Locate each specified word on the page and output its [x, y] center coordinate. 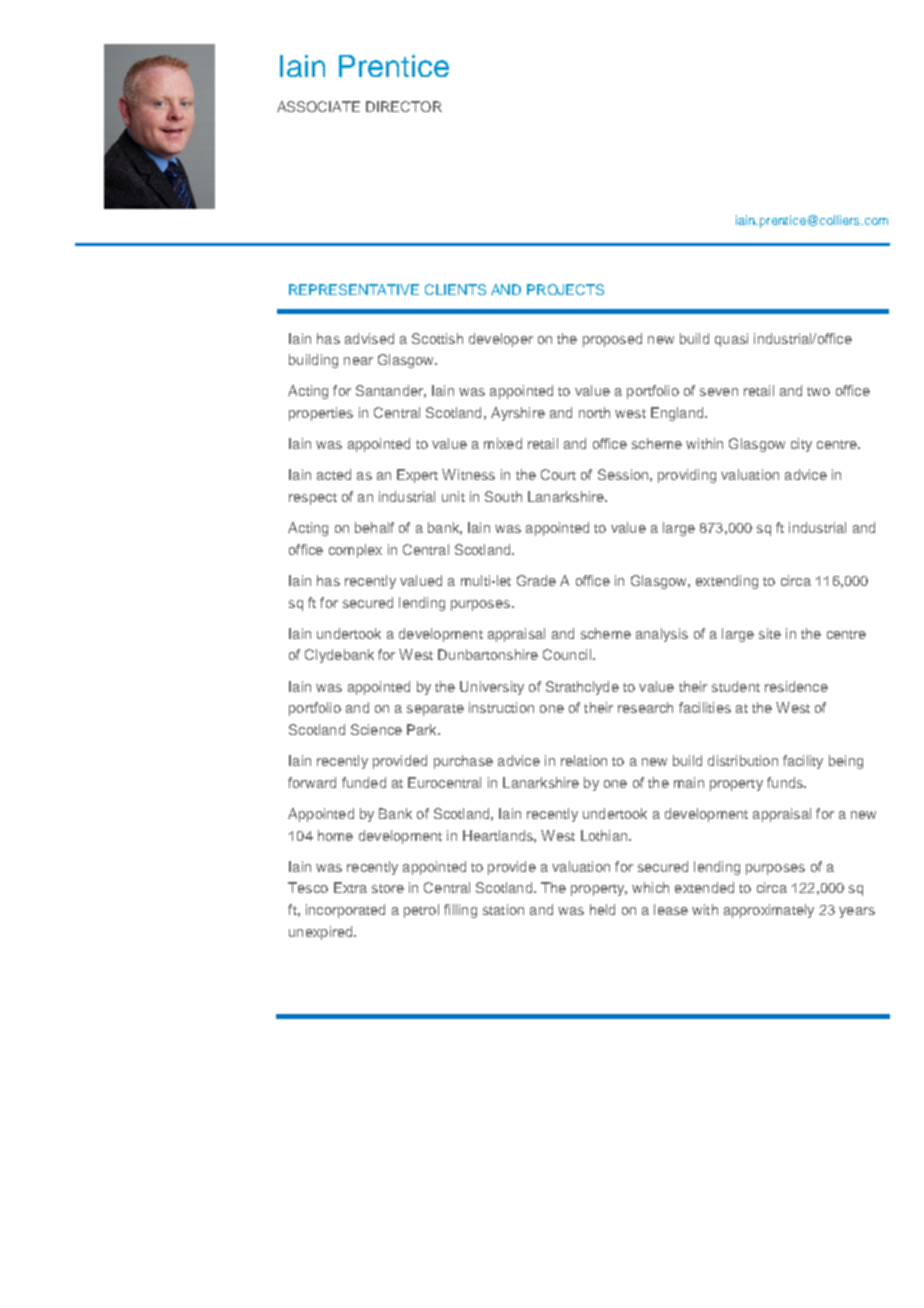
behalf [374, 527]
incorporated [345, 911]
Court [558, 474]
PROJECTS [565, 289]
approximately [769, 911]
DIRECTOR [404, 106]
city [801, 445]
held [602, 909]
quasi [731, 340]
